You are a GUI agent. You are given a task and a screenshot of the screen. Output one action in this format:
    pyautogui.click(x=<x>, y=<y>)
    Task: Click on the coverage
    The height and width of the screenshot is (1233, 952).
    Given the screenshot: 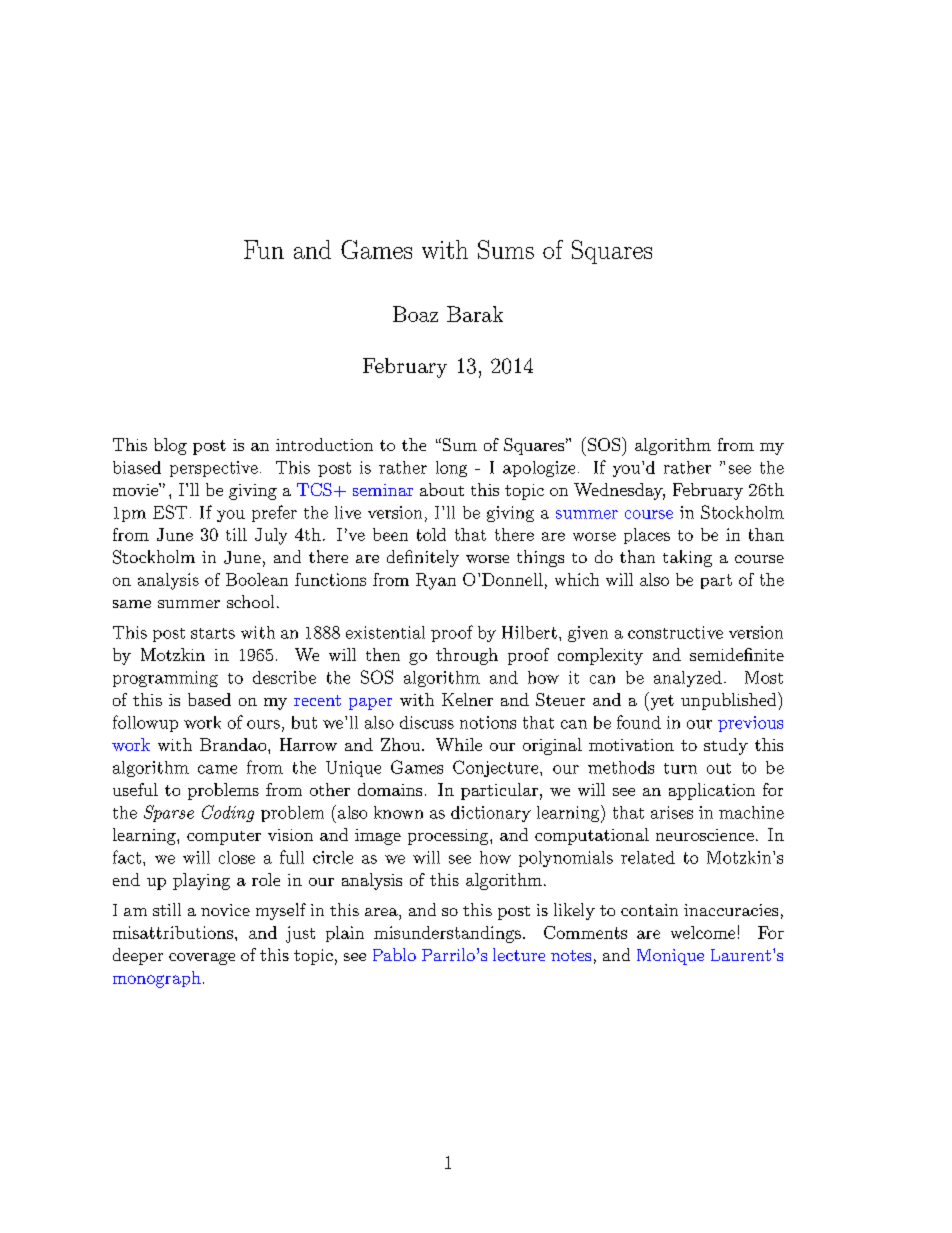 What is the action you would take?
    pyautogui.click(x=202, y=959)
